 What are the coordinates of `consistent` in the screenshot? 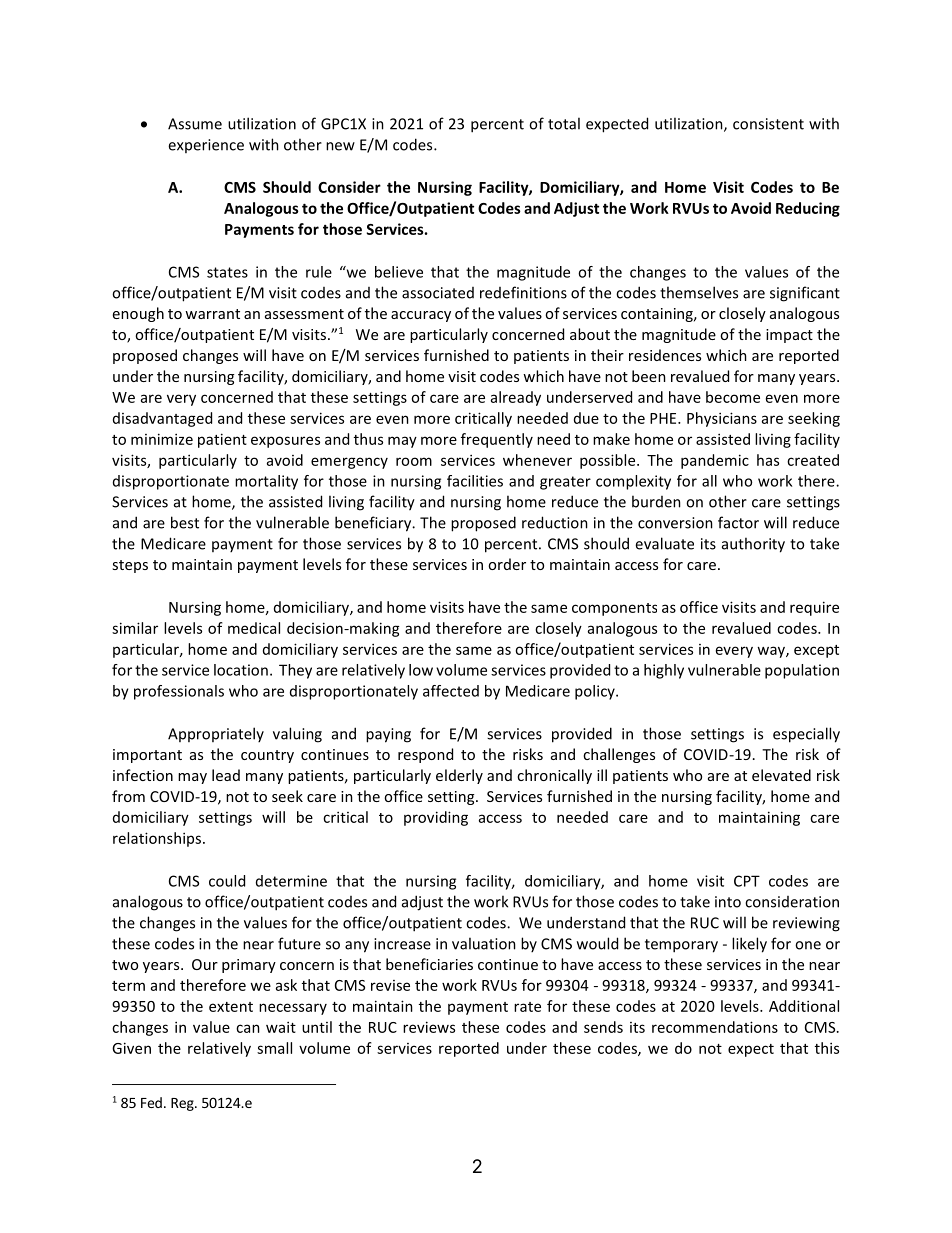 It's located at (768, 124).
